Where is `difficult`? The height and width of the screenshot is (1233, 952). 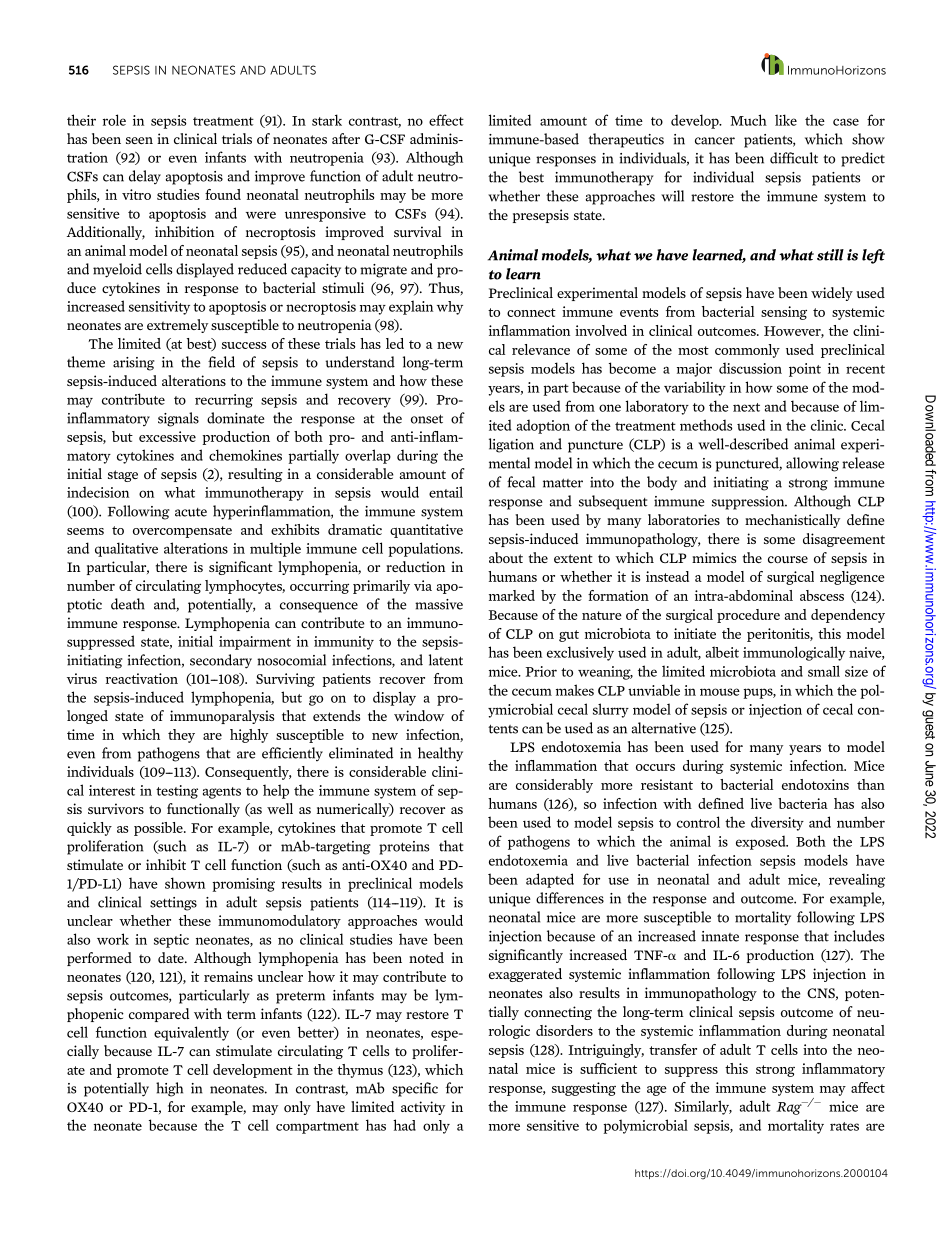 difficult is located at coordinates (794, 158).
